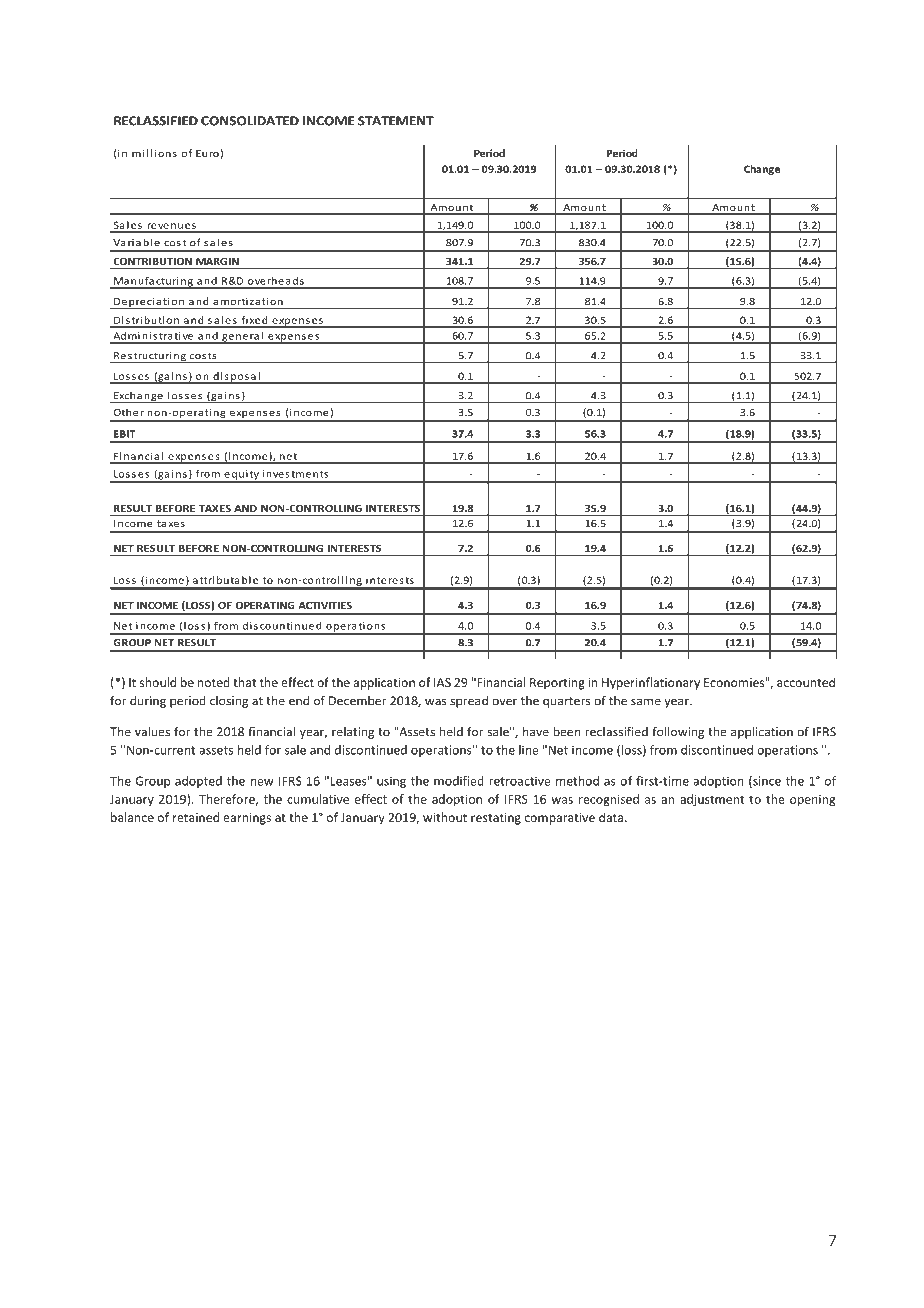 Image resolution: width=924 pixels, height=1308 pixels. What do you see at coordinates (396, 121) in the screenshot?
I see `STATEMENT` at bounding box center [396, 121].
